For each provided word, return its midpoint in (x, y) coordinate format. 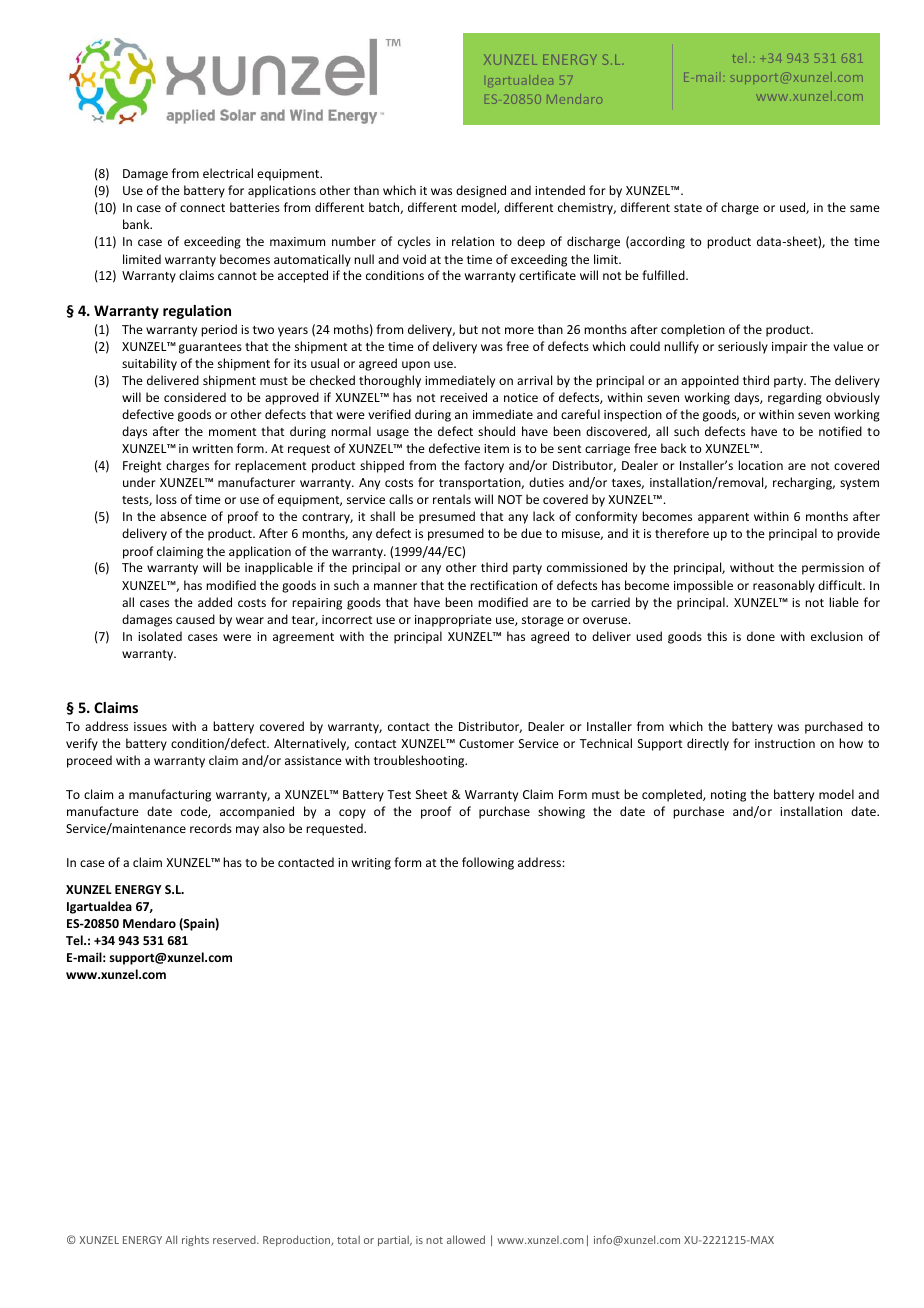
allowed (466, 1239)
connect (202, 208)
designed (481, 191)
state (688, 208)
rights (195, 1240)
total (348, 1239)
